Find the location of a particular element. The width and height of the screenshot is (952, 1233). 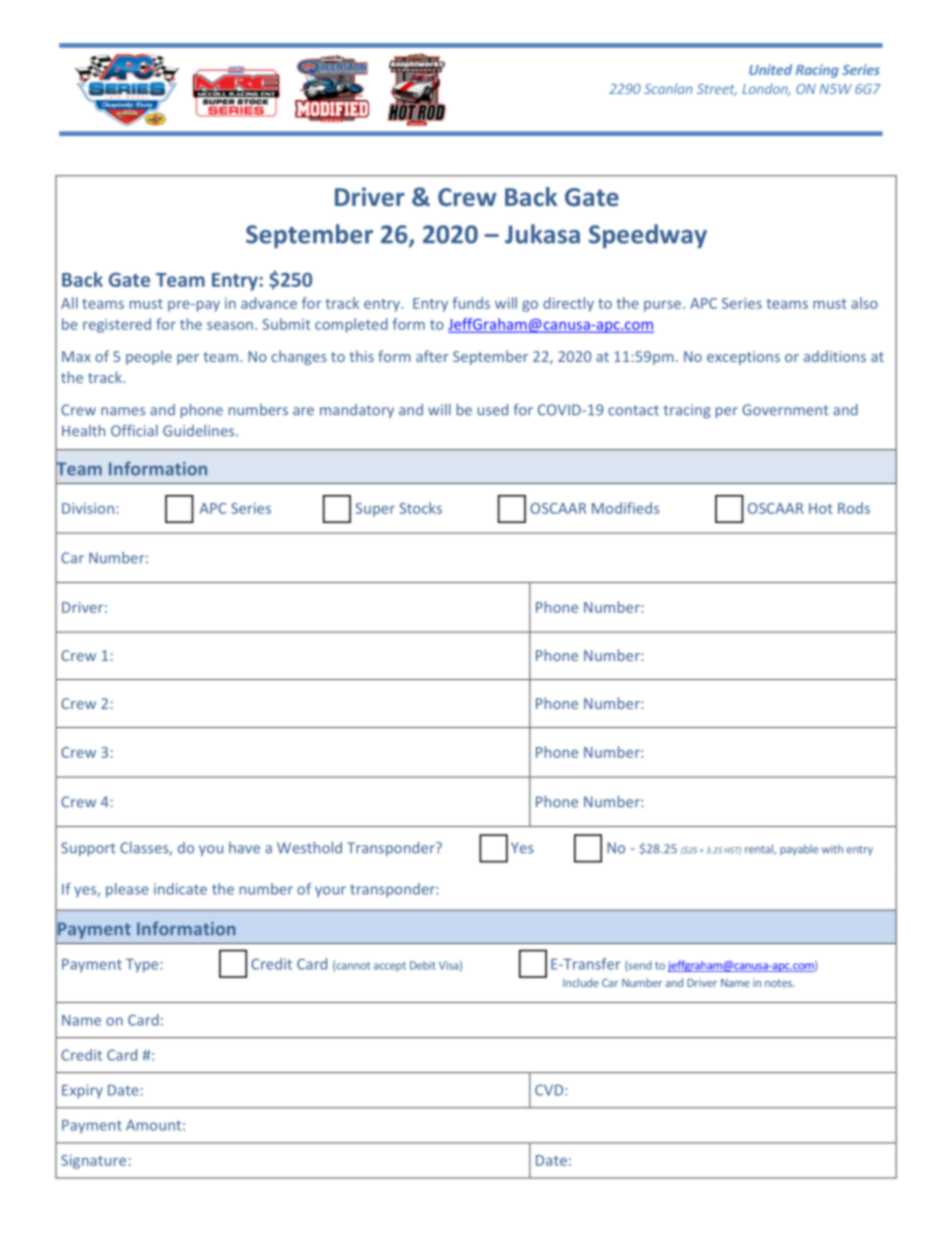

indicate is located at coordinates (180, 889).
